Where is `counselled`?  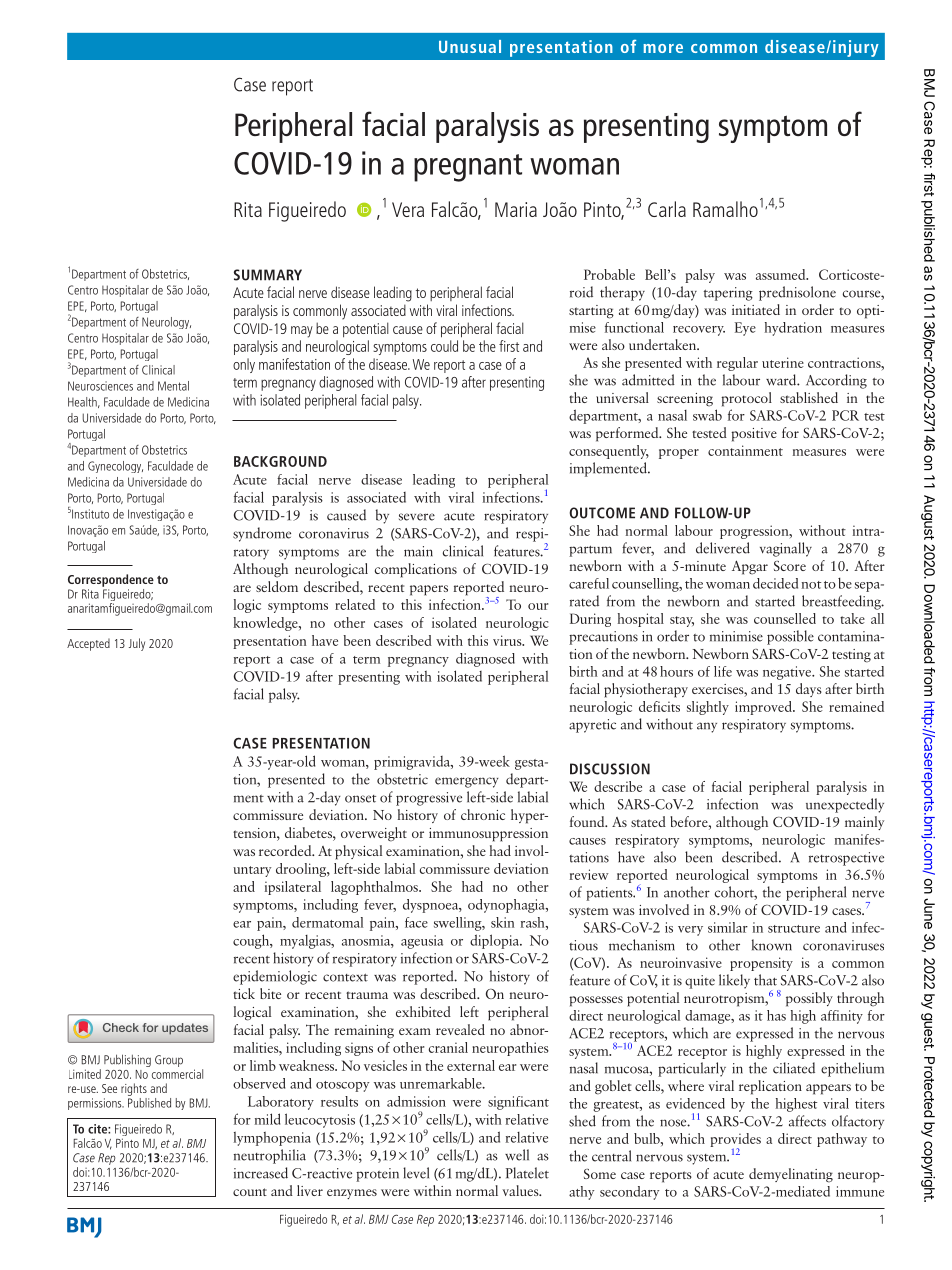
counselled is located at coordinates (785, 618).
